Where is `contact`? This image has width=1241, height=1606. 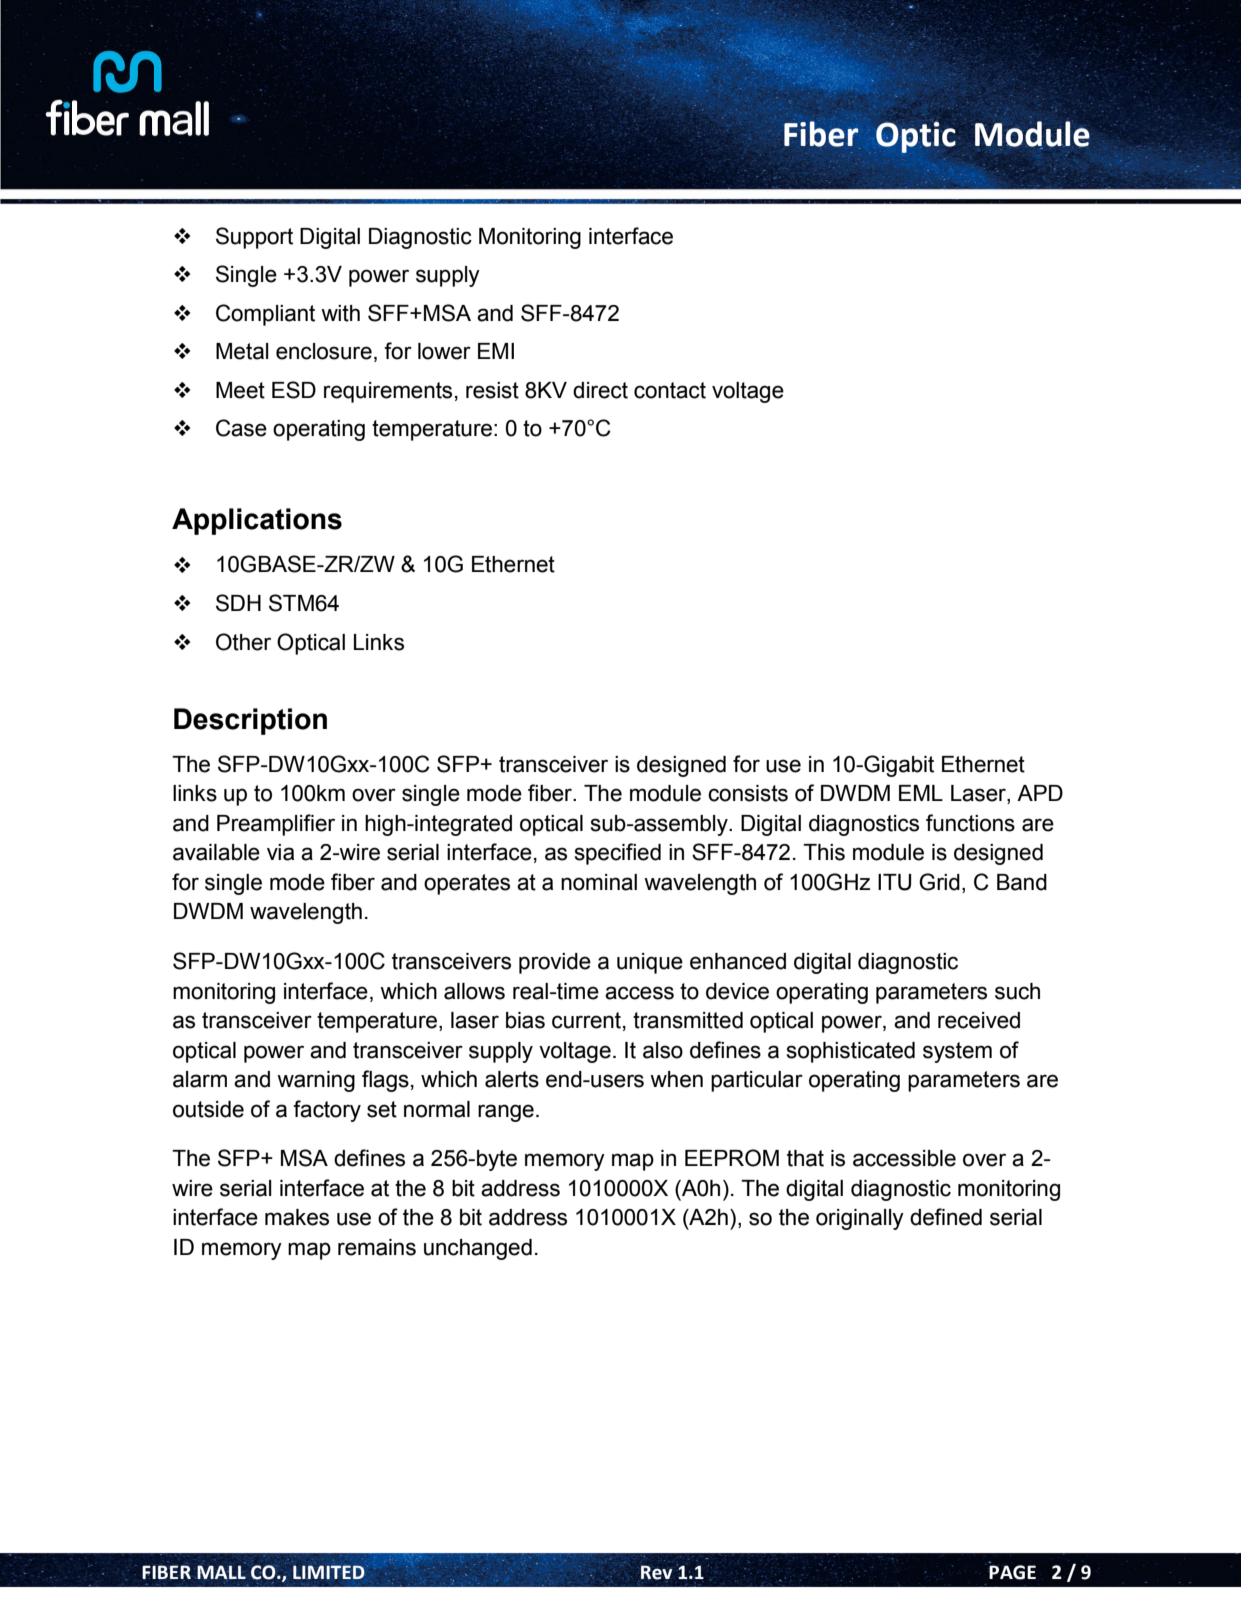 contact is located at coordinates (670, 390).
